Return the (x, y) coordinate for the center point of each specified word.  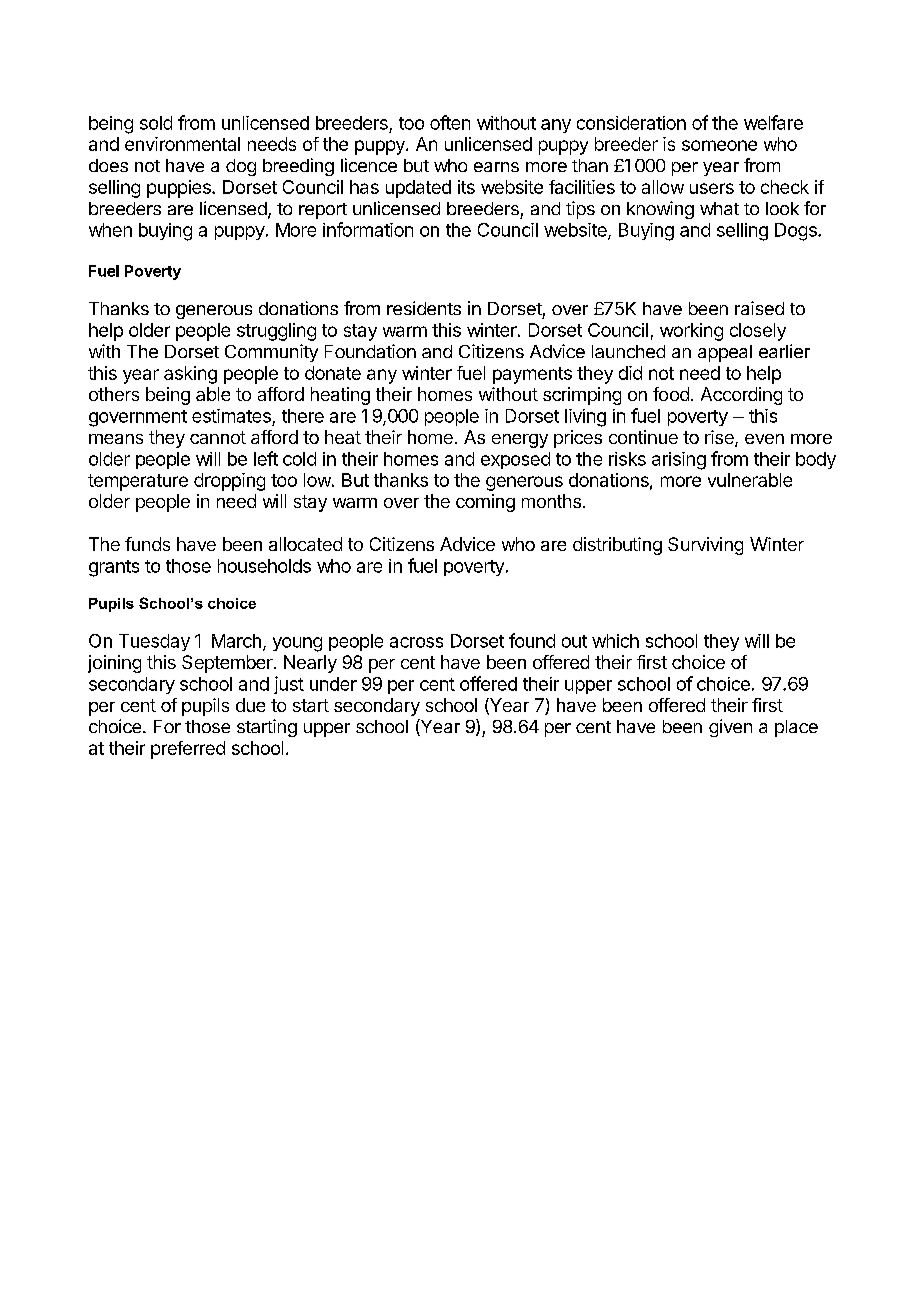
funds (147, 544)
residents (424, 308)
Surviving (705, 546)
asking (190, 375)
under (333, 684)
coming (485, 503)
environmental (182, 144)
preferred (188, 750)
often (450, 122)
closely (758, 332)
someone (719, 145)
